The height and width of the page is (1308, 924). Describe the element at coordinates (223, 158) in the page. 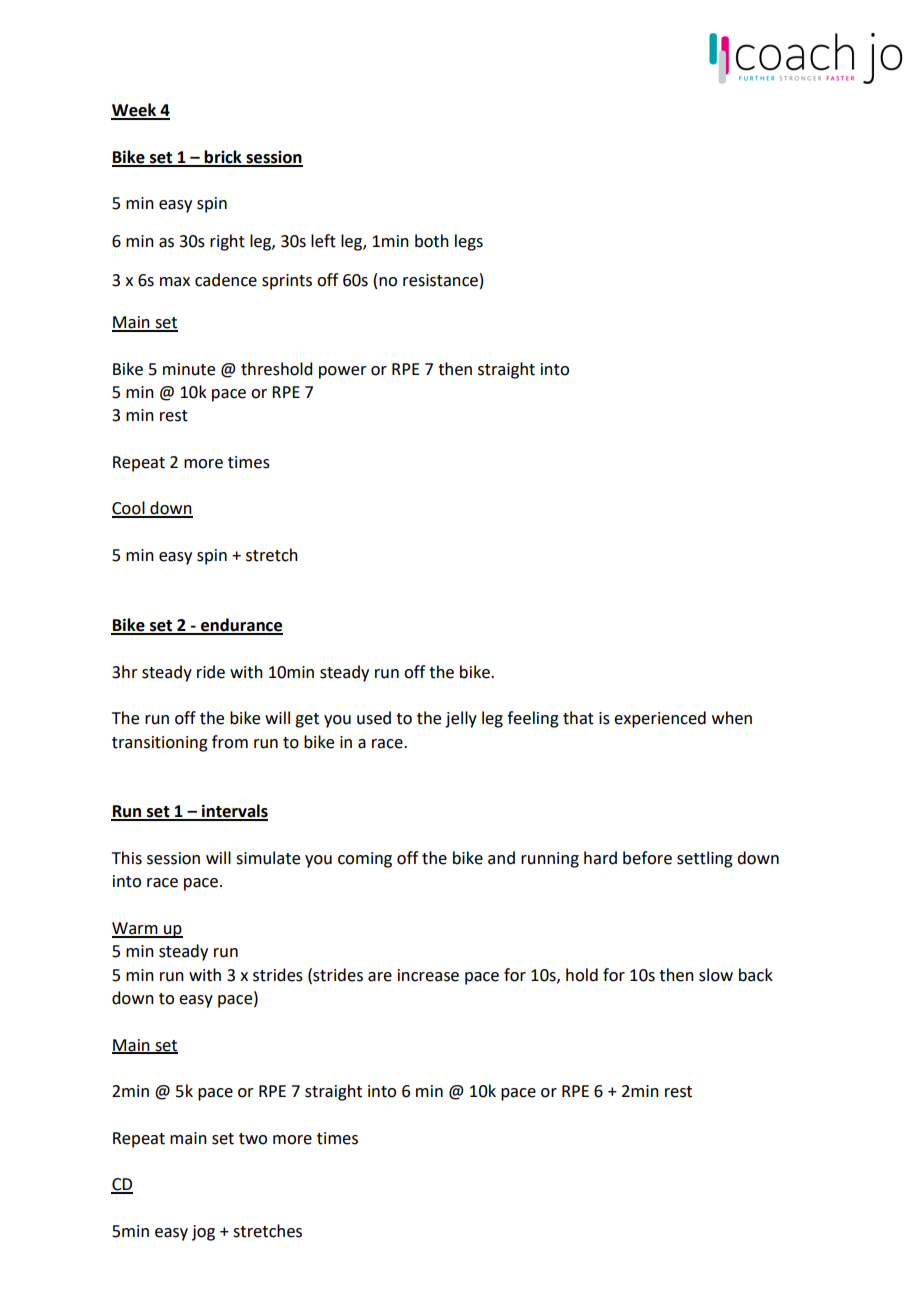

I see `brick` at that location.
